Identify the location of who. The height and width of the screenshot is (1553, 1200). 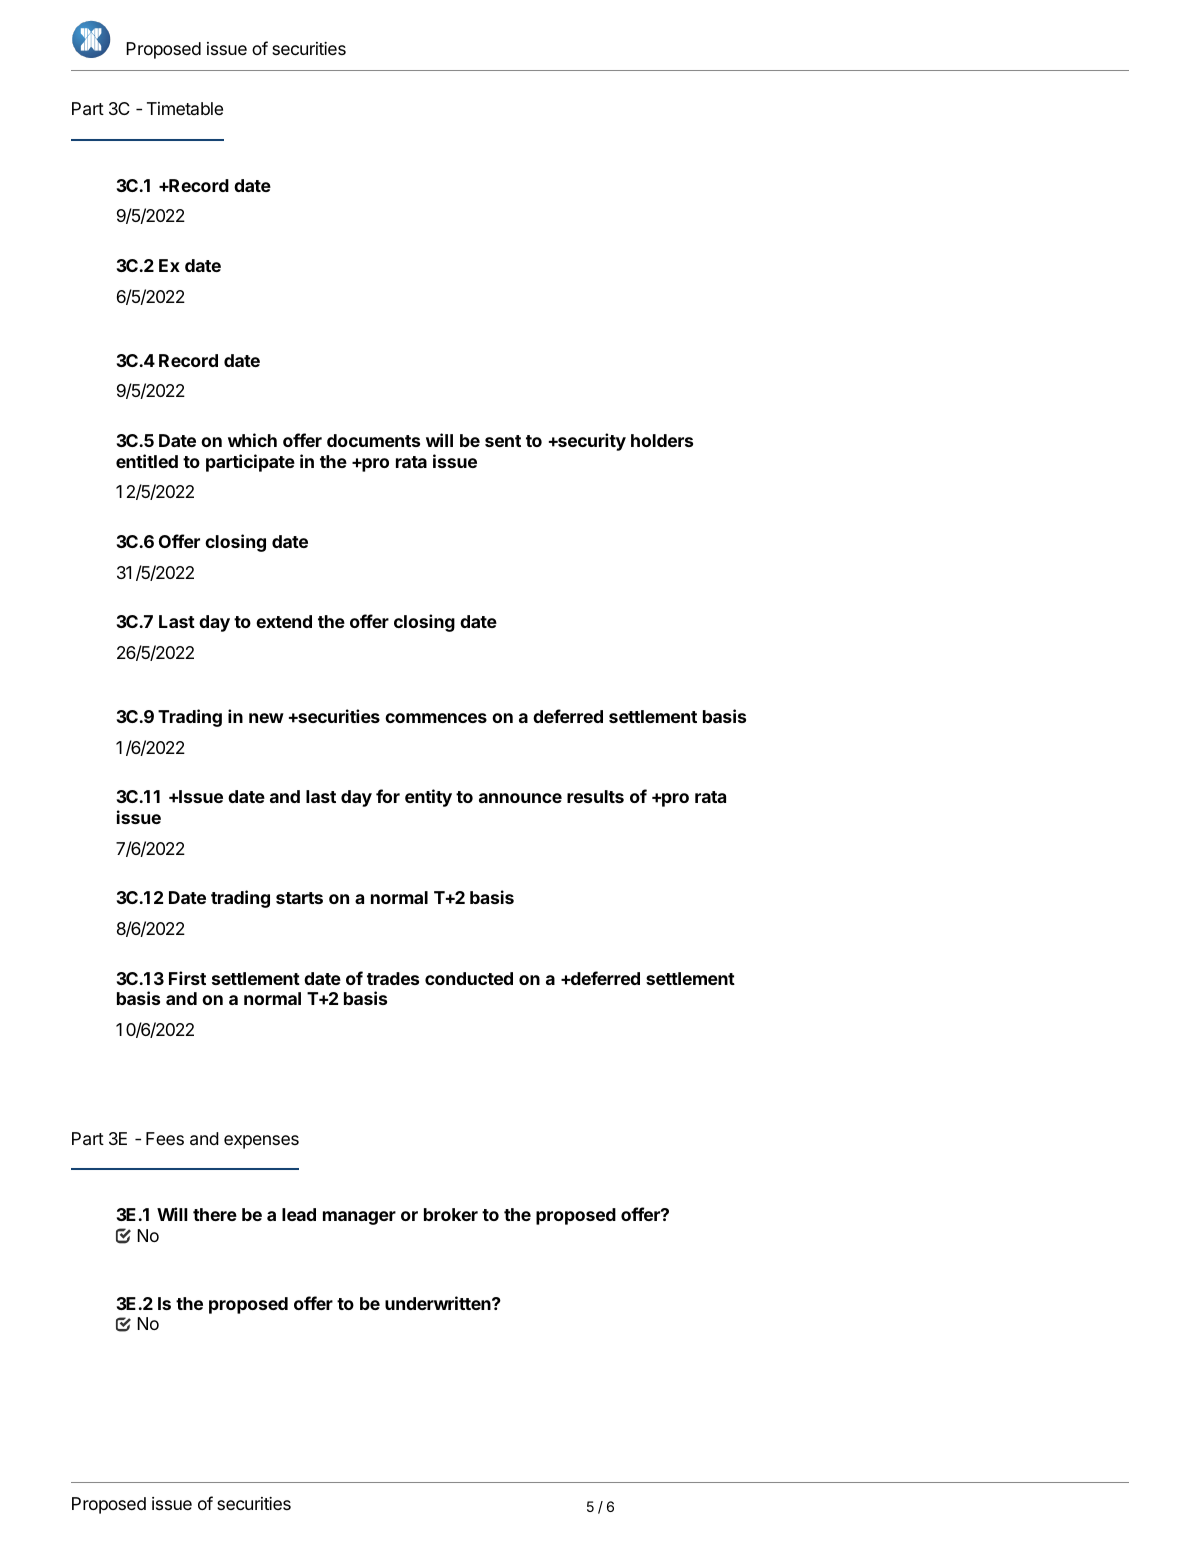
(280, 1482).
